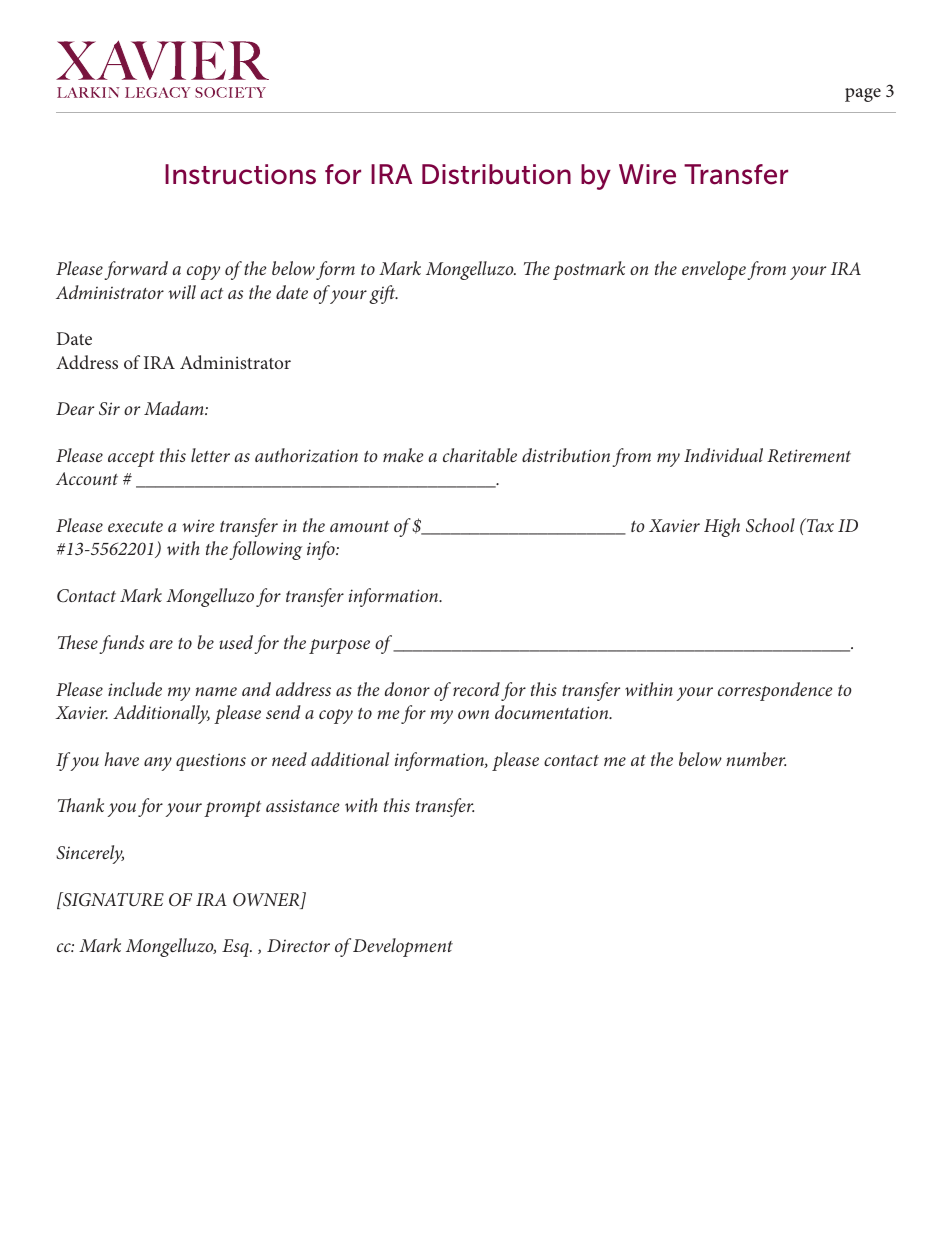  Describe the element at coordinates (112, 899) in the screenshot. I see `SIGNATURE` at that location.
